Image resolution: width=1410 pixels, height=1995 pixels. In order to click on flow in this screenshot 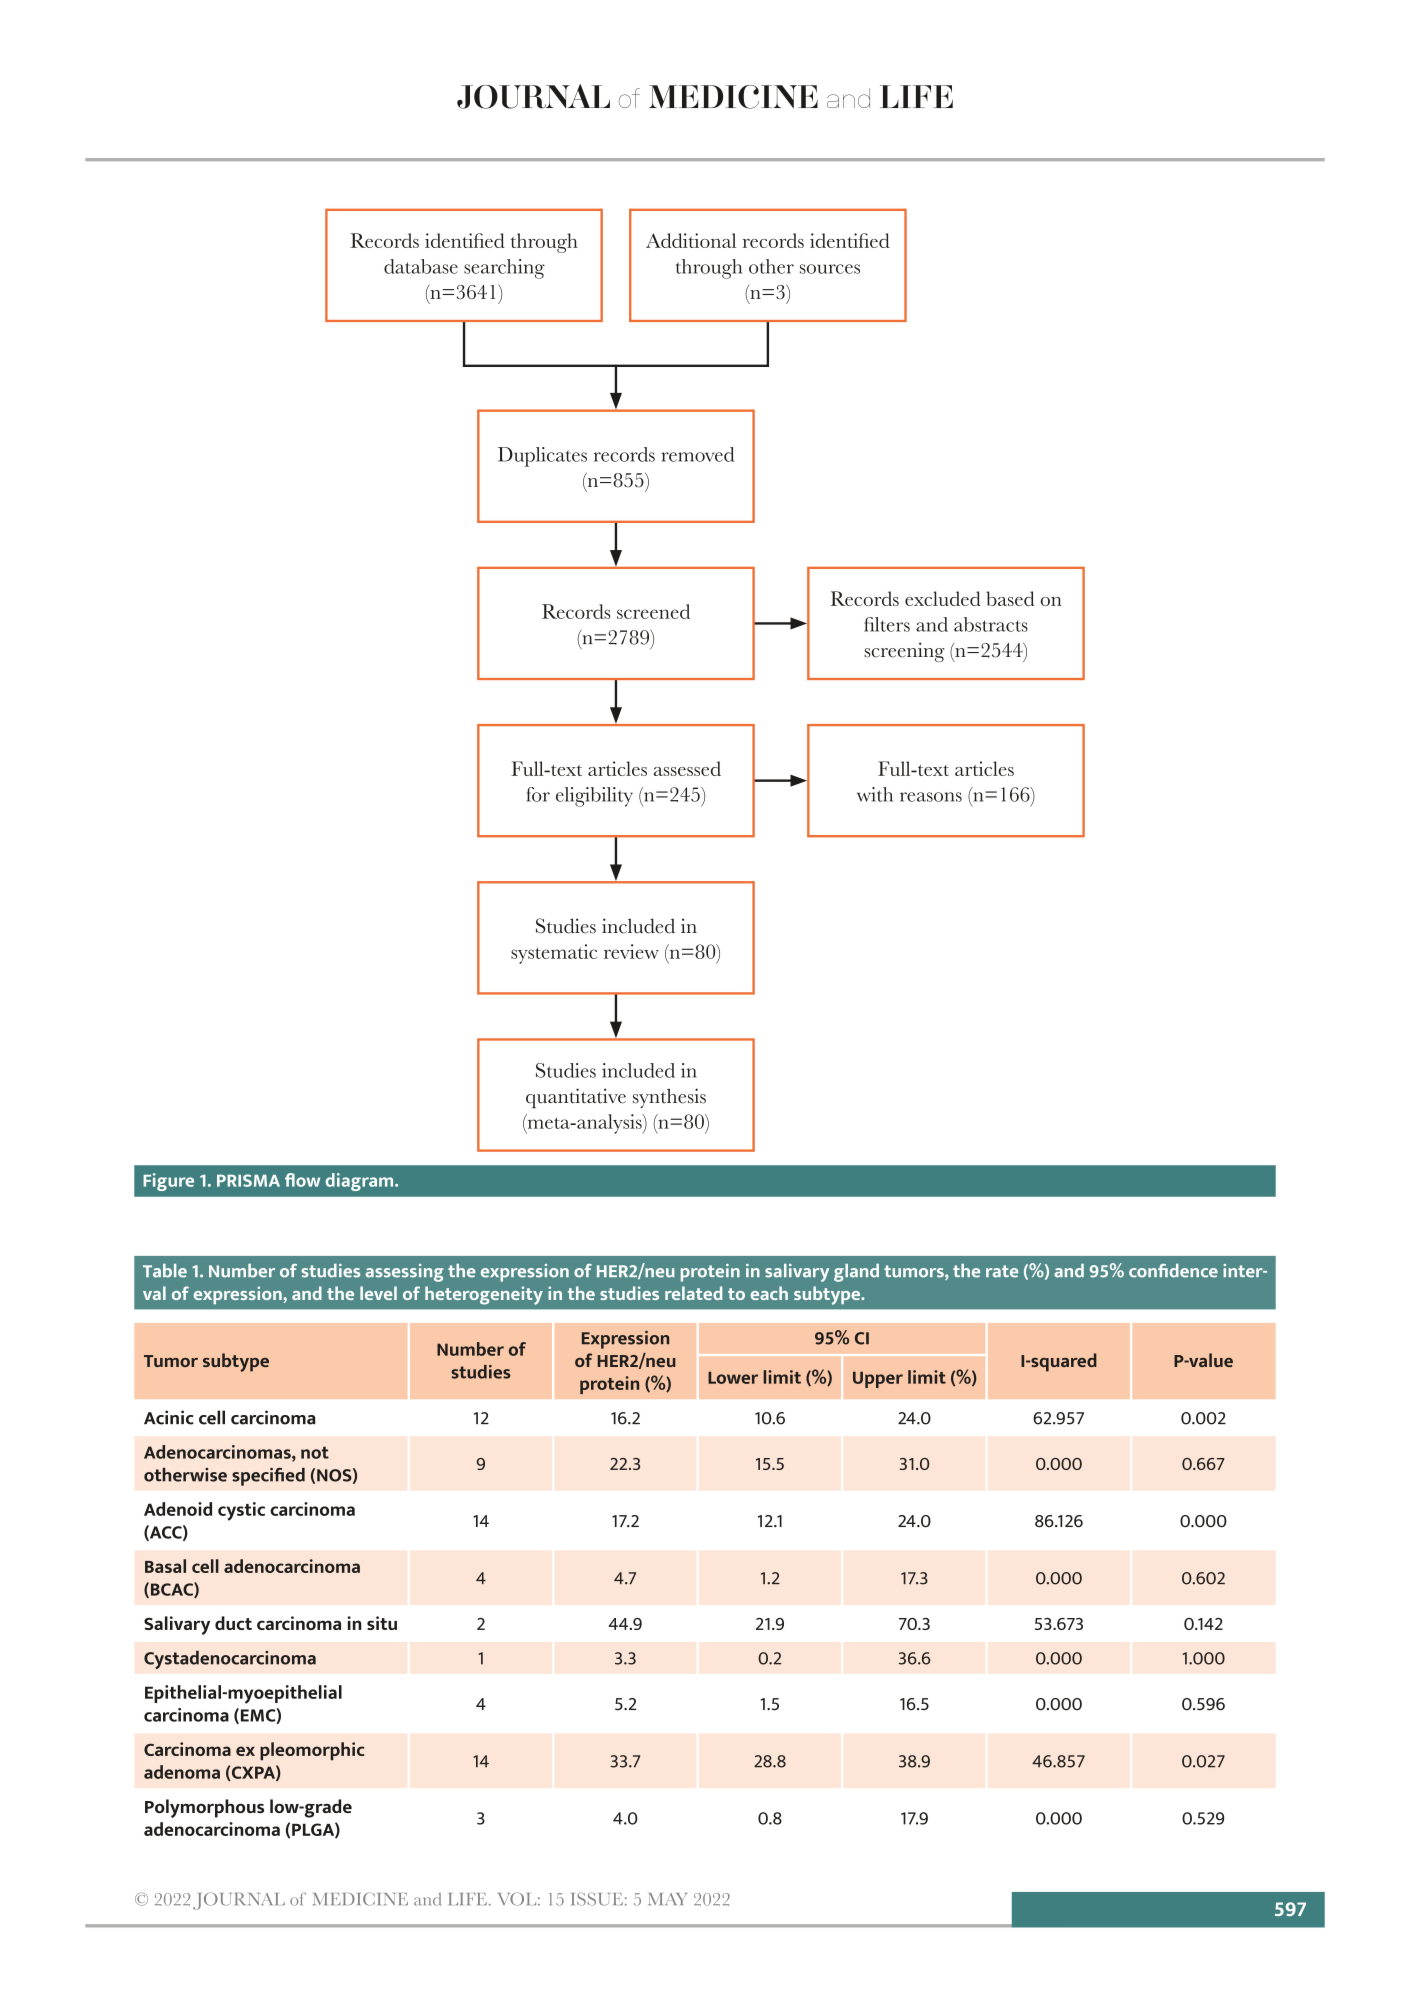, I will do `click(302, 1180)`.
